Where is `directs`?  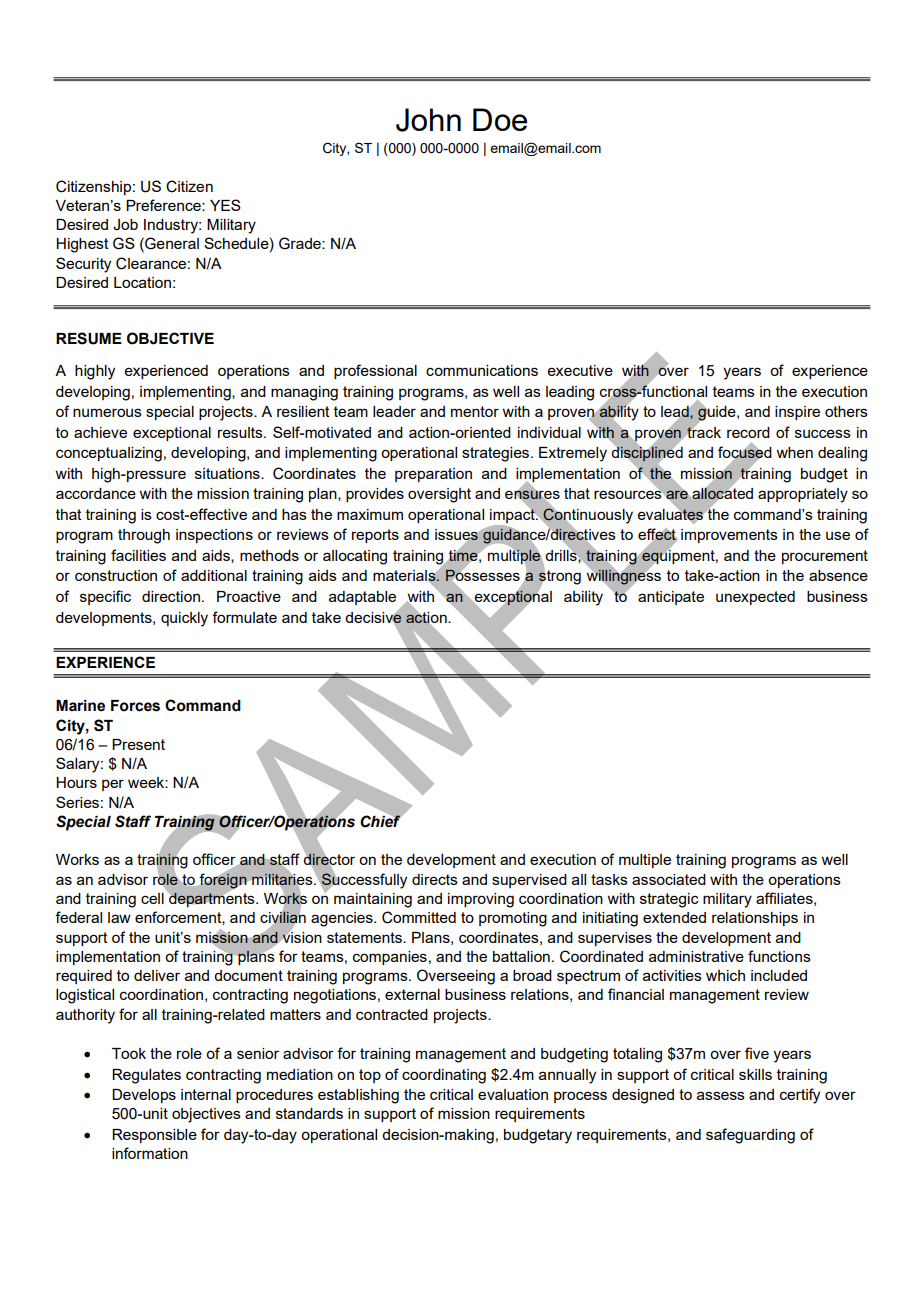 directs is located at coordinates (435, 879).
